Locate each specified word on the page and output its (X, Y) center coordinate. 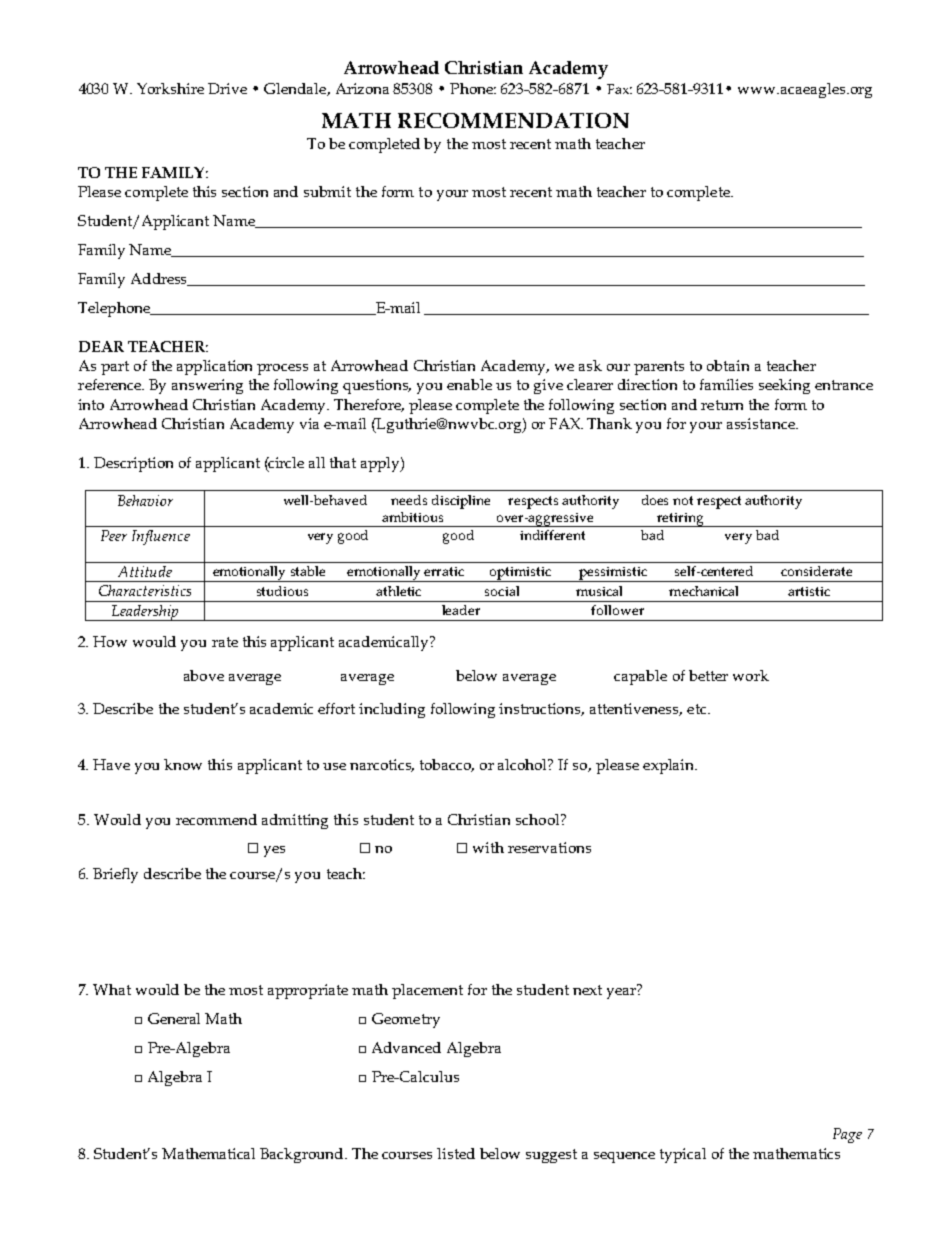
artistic (809, 591)
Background (303, 1155)
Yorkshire (170, 88)
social (502, 591)
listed (456, 1153)
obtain (728, 365)
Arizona (362, 88)
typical (683, 1155)
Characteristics (145, 590)
